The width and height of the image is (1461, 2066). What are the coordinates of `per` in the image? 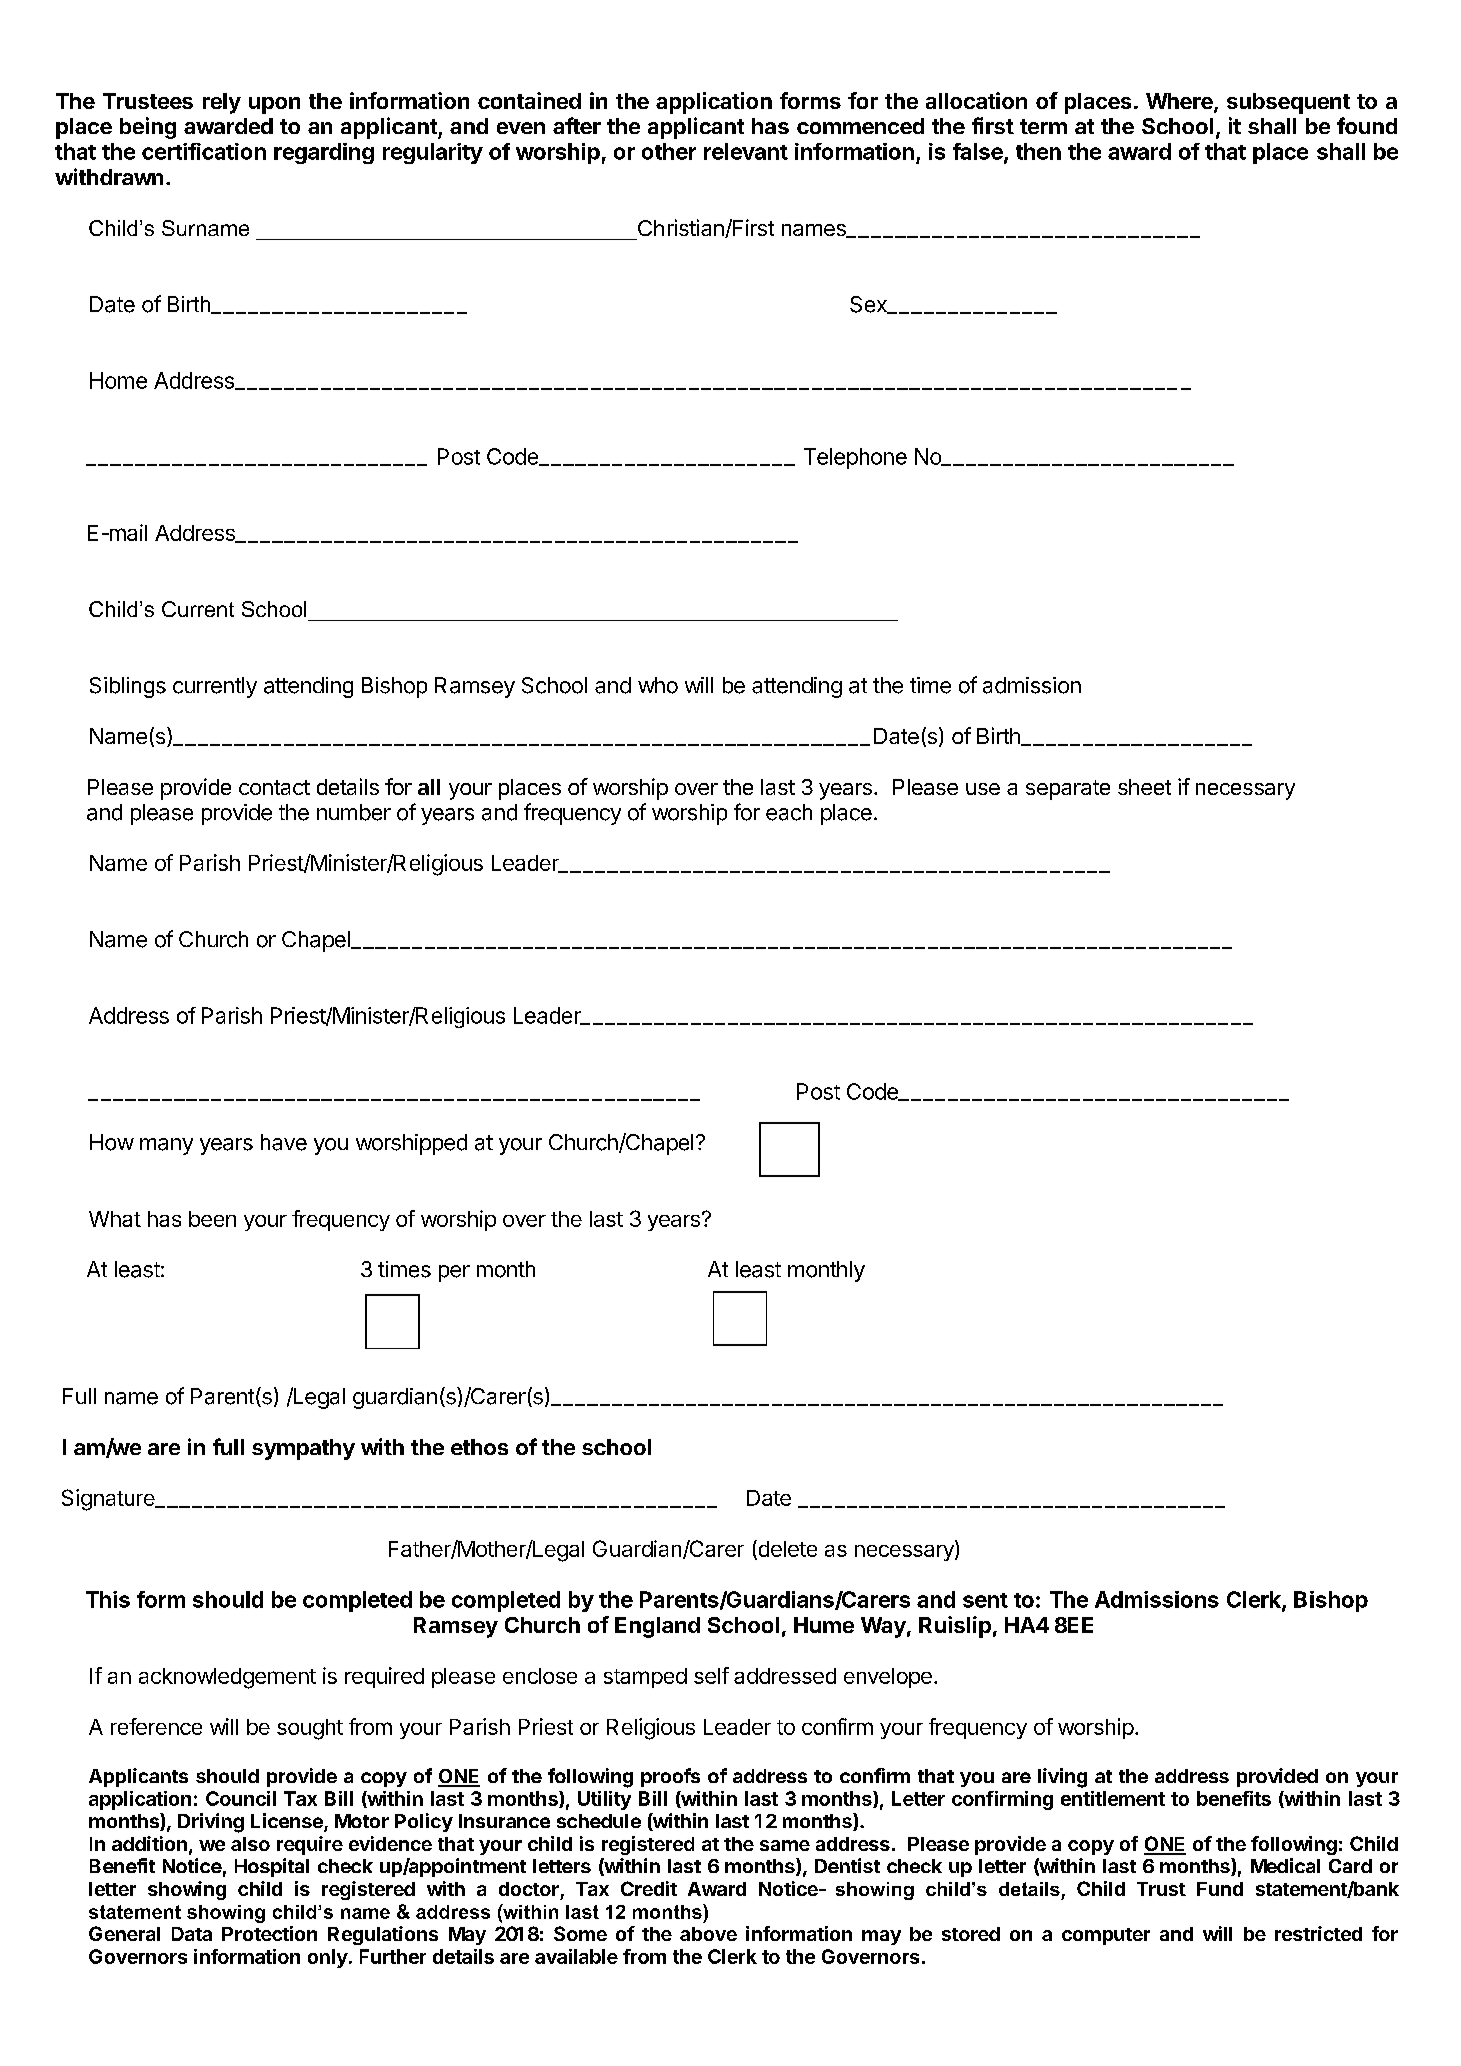 It's located at (454, 1273).
